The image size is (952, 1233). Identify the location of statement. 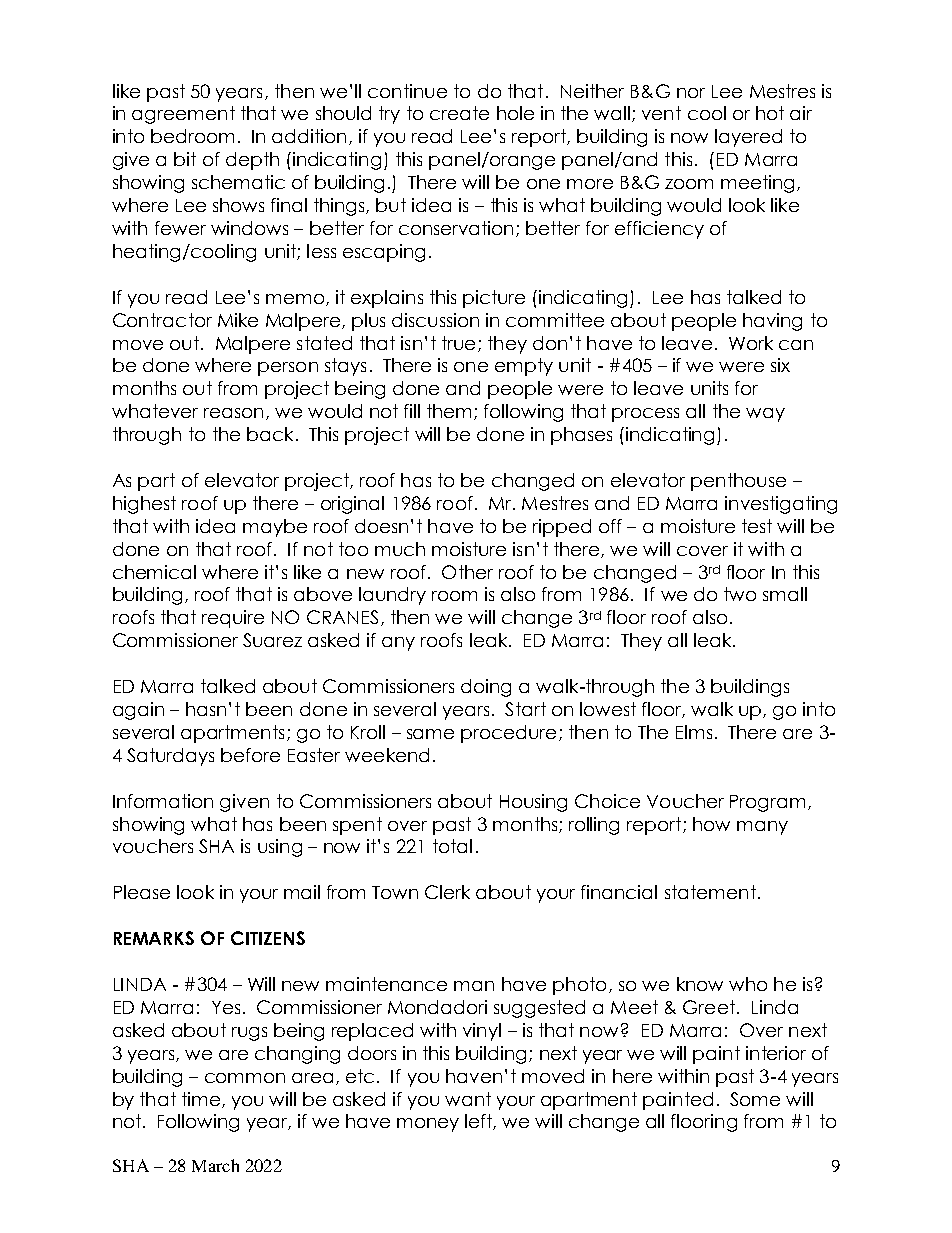
(710, 892).
